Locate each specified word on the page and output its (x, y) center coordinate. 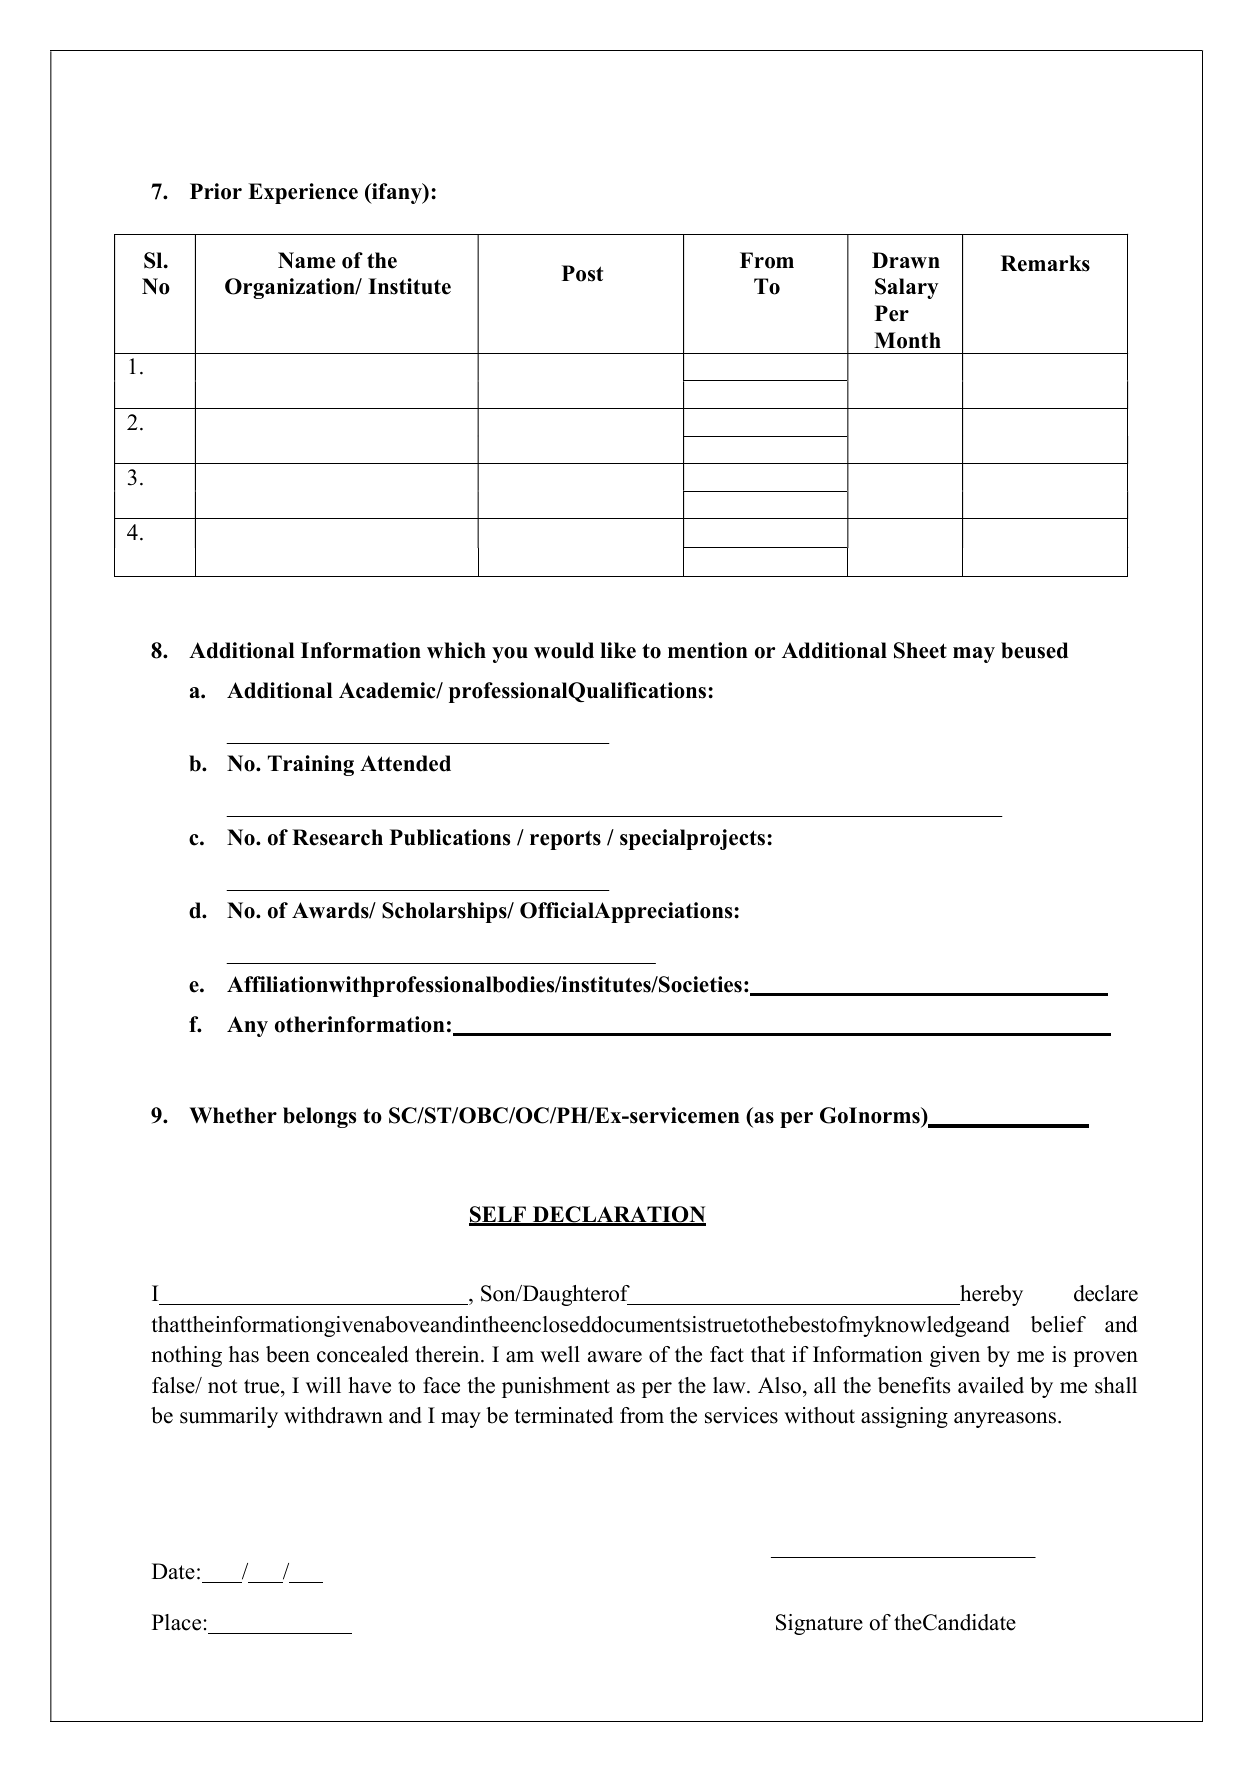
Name (306, 260)
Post (582, 273)
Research (337, 837)
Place (176, 1622)
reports (565, 840)
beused (1034, 650)
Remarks (1045, 263)
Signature (819, 1624)
